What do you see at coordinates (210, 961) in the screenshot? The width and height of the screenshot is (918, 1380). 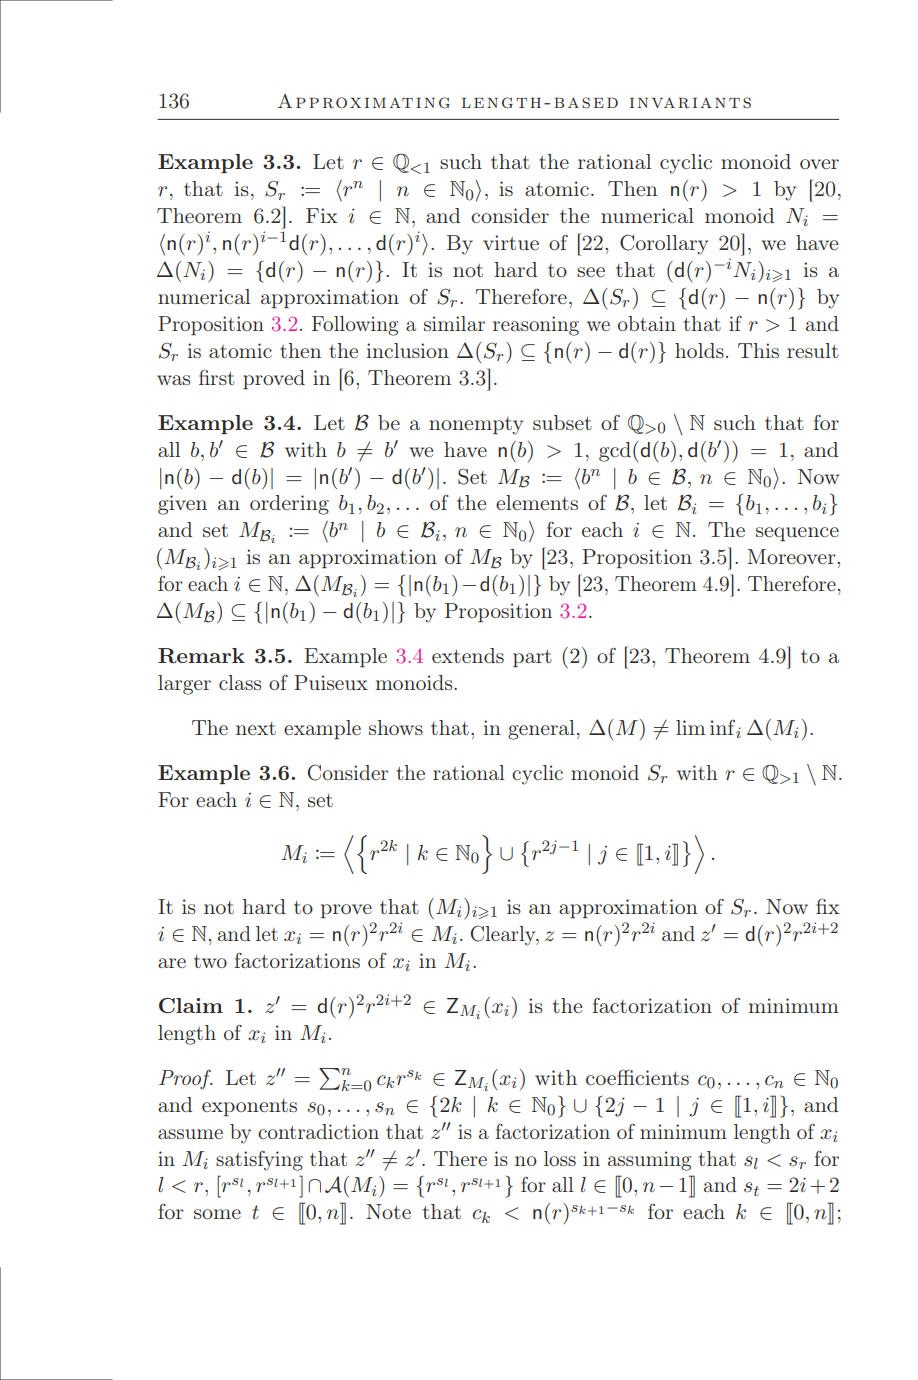 I see `two` at bounding box center [210, 961].
